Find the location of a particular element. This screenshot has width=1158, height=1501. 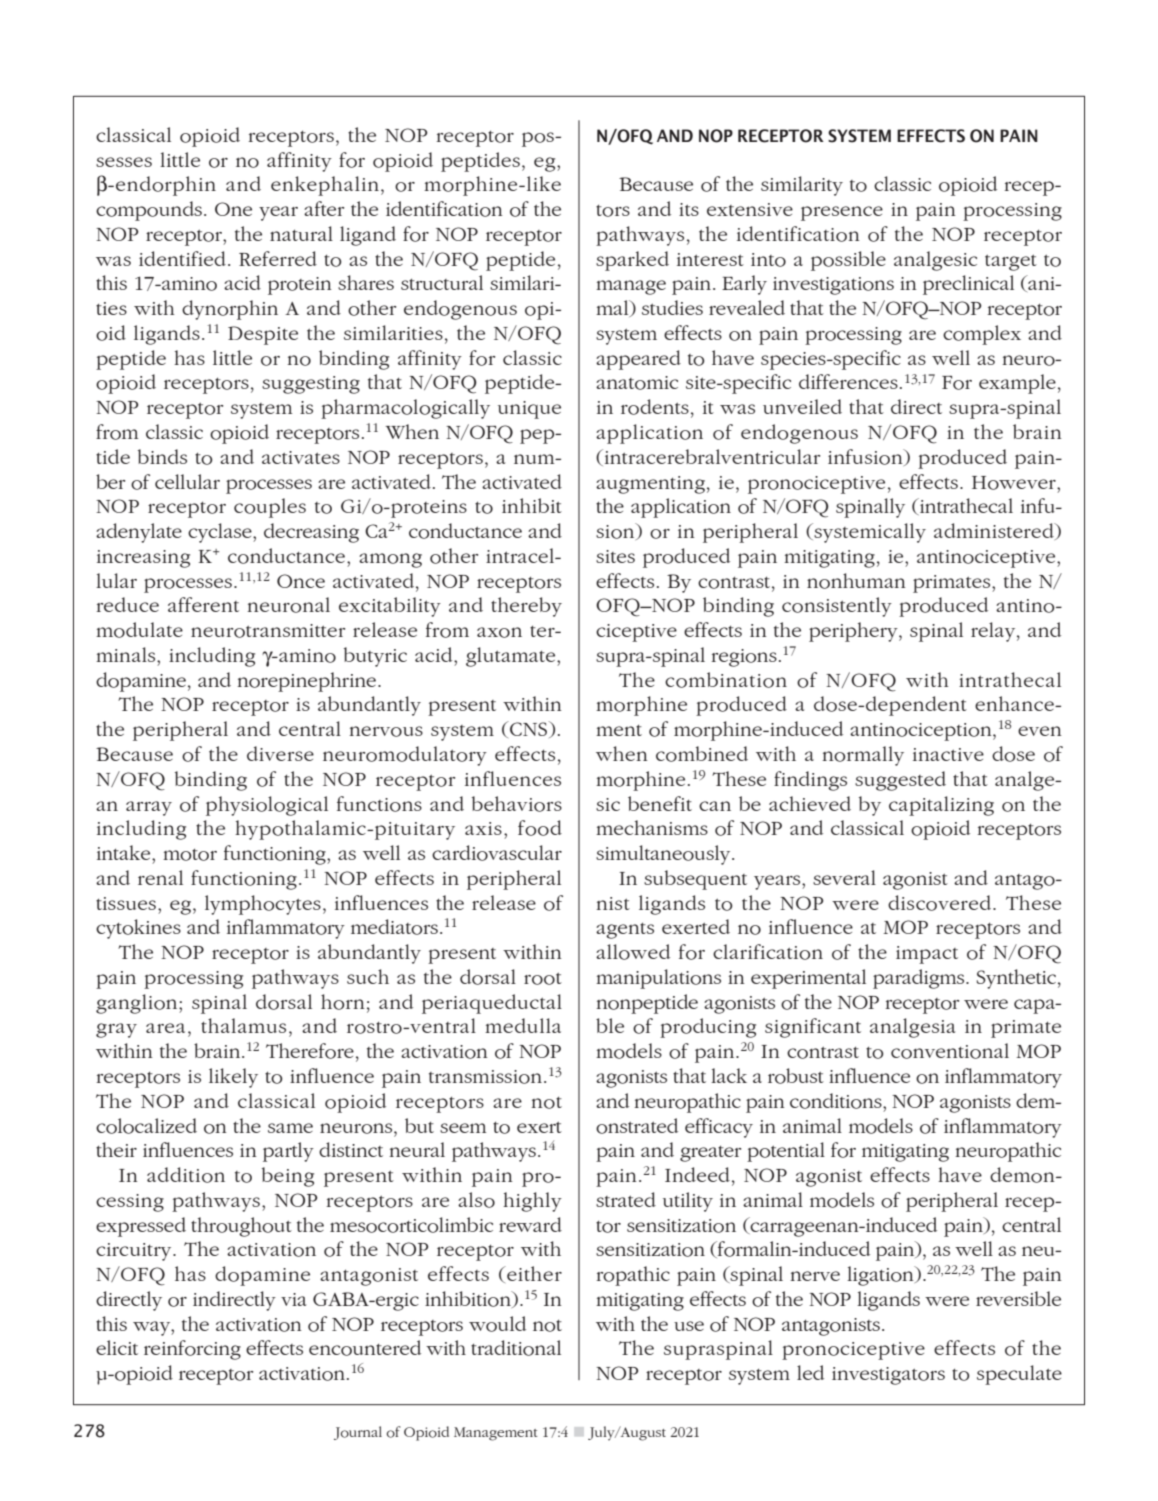

reinforcing is located at coordinates (192, 1350).
